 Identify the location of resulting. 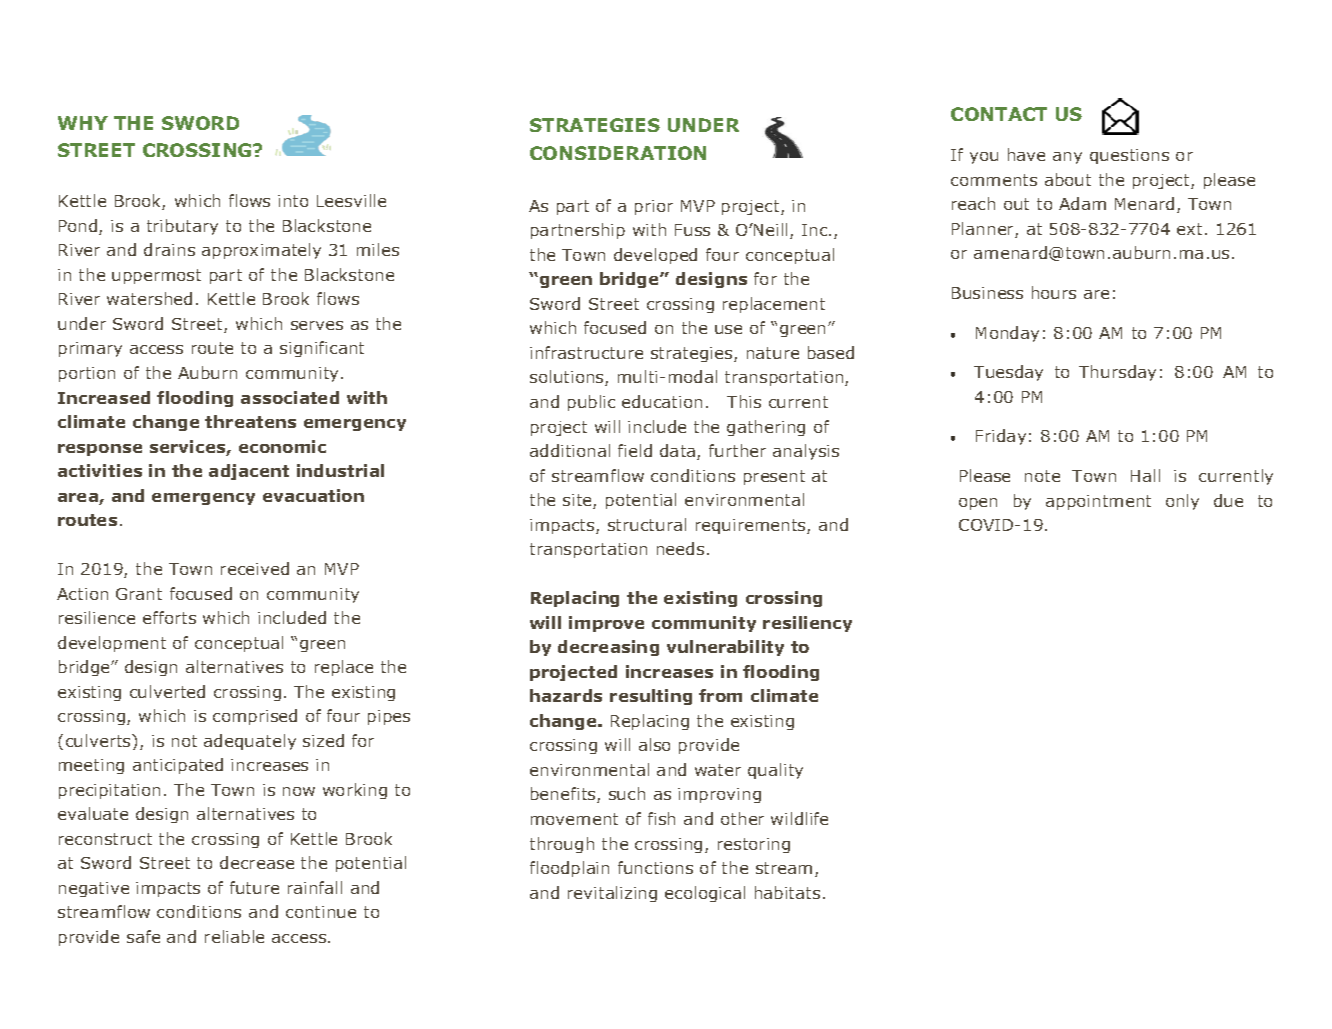
(651, 697).
